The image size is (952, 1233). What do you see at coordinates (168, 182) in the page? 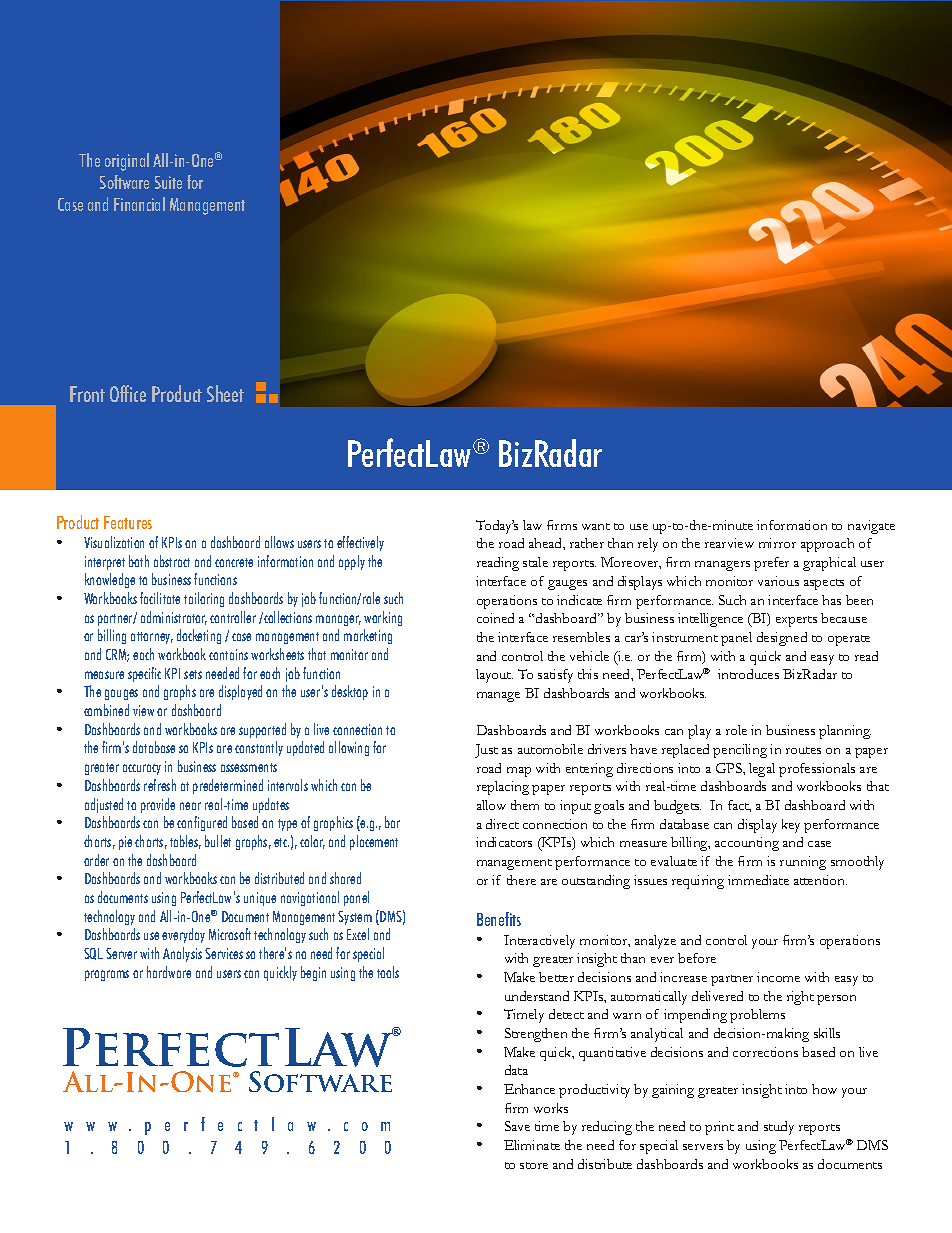
I see `Suite` at bounding box center [168, 182].
